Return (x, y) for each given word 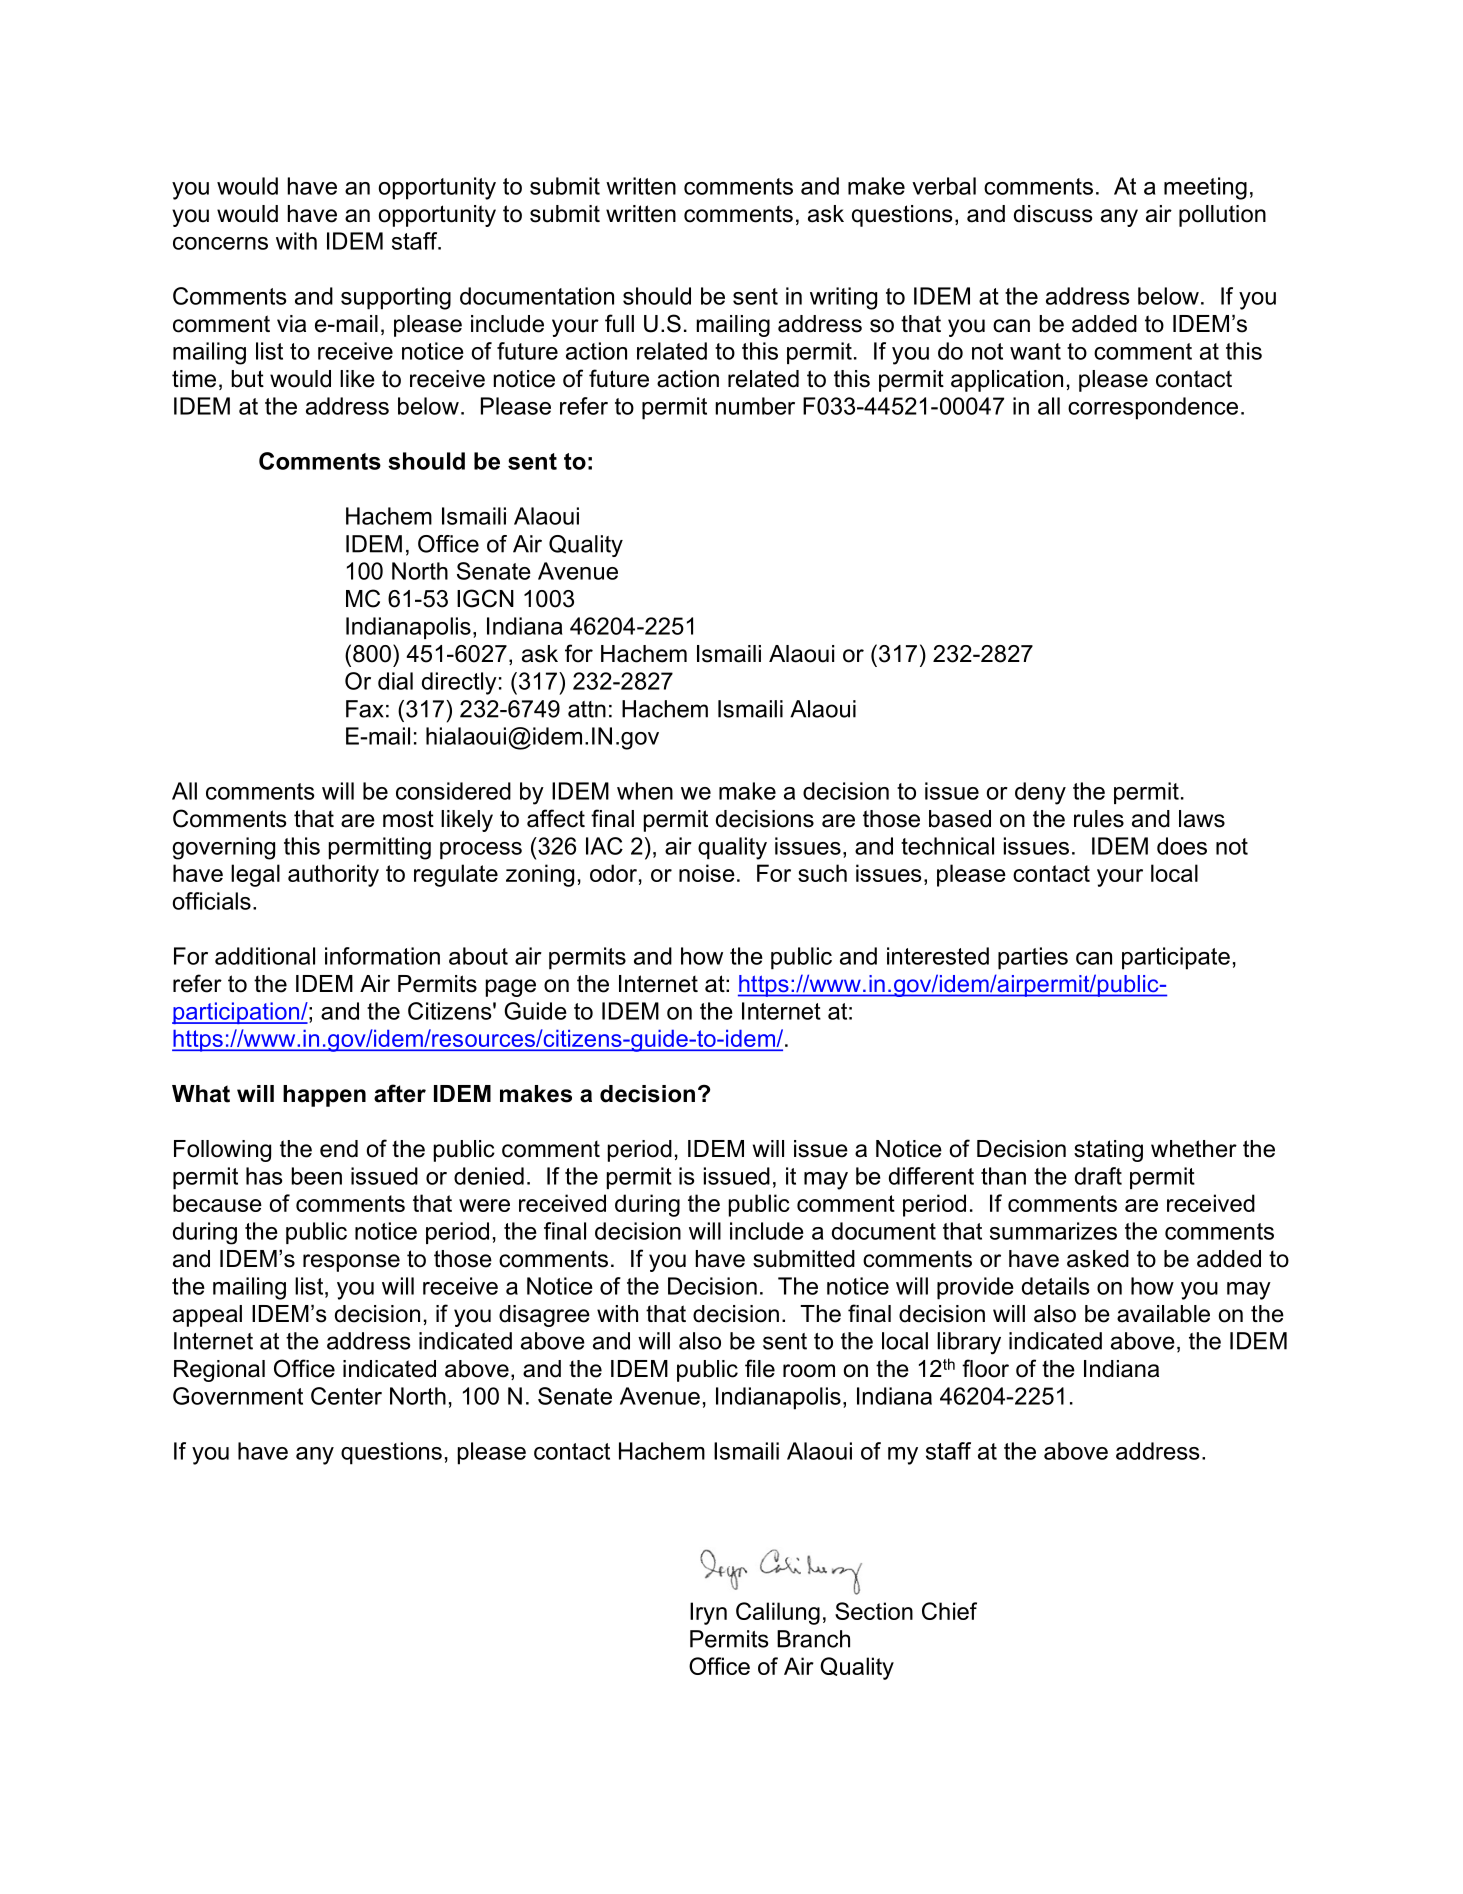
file (760, 1368)
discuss (1053, 214)
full (619, 323)
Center (346, 1396)
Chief (949, 1611)
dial (395, 681)
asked (1098, 1259)
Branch (813, 1639)
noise (707, 873)
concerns (220, 243)
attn (587, 709)
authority (333, 875)
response (351, 1263)
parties (1033, 958)
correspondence (1153, 408)
